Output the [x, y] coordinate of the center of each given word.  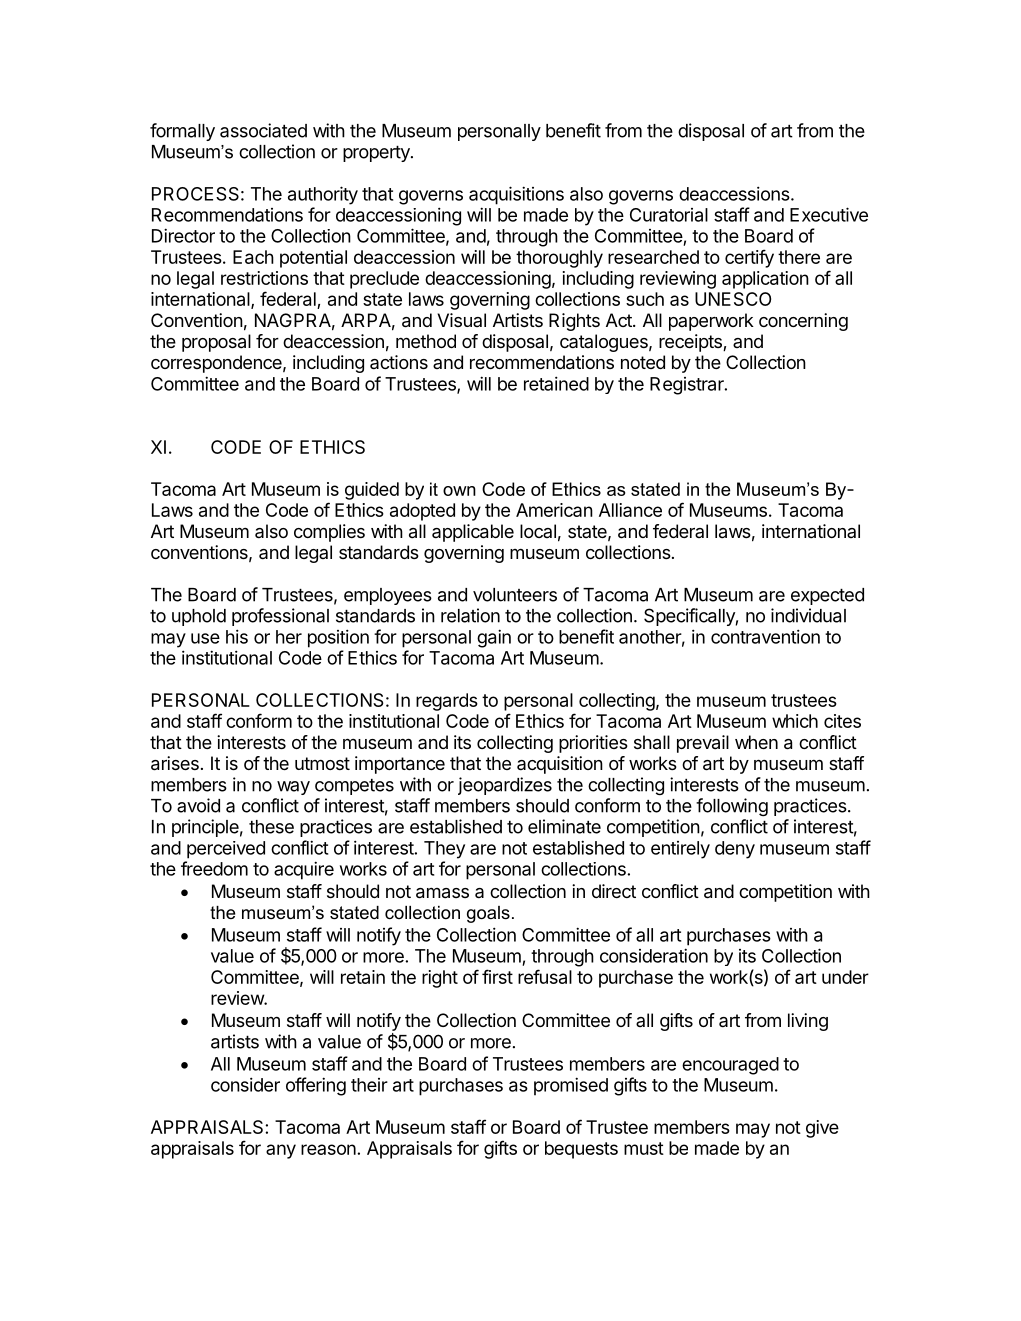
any [281, 1151]
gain [494, 638]
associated [263, 130]
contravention [765, 636]
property [377, 154]
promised [571, 1086]
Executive [829, 214]
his [237, 636]
